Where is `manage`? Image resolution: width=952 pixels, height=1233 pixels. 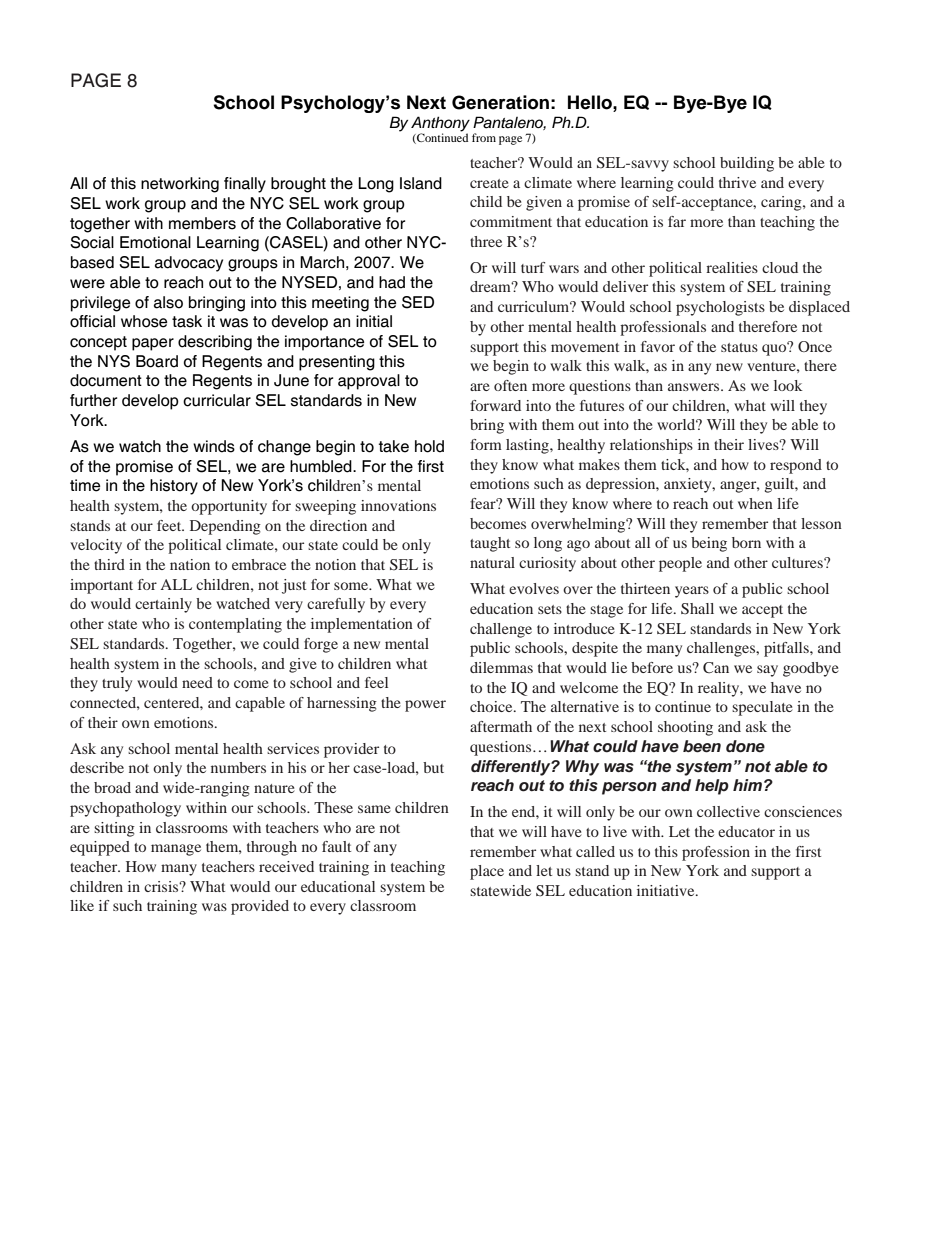 manage is located at coordinates (176, 850).
